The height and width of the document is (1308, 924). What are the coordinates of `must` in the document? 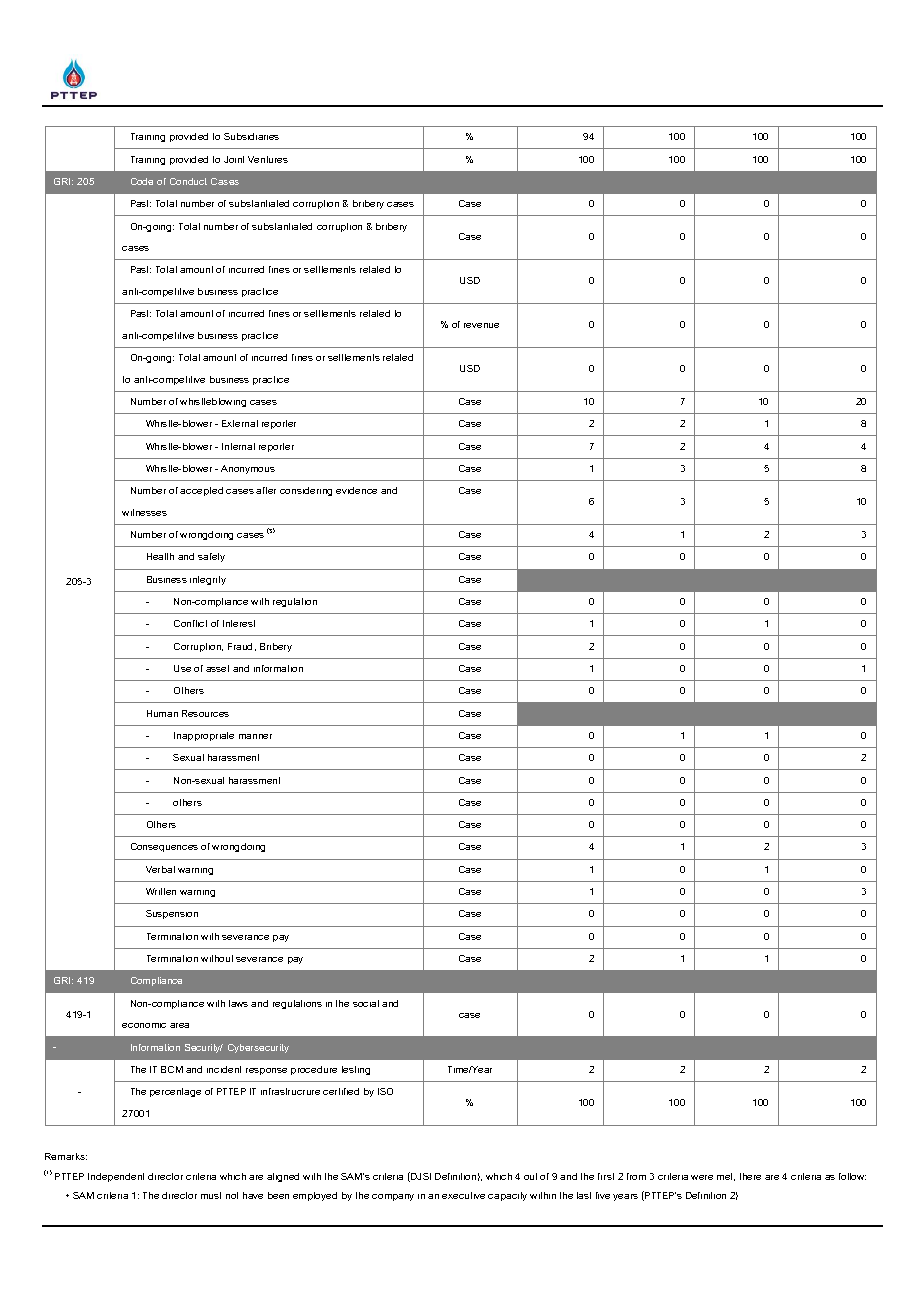 It's located at (211, 1195).
